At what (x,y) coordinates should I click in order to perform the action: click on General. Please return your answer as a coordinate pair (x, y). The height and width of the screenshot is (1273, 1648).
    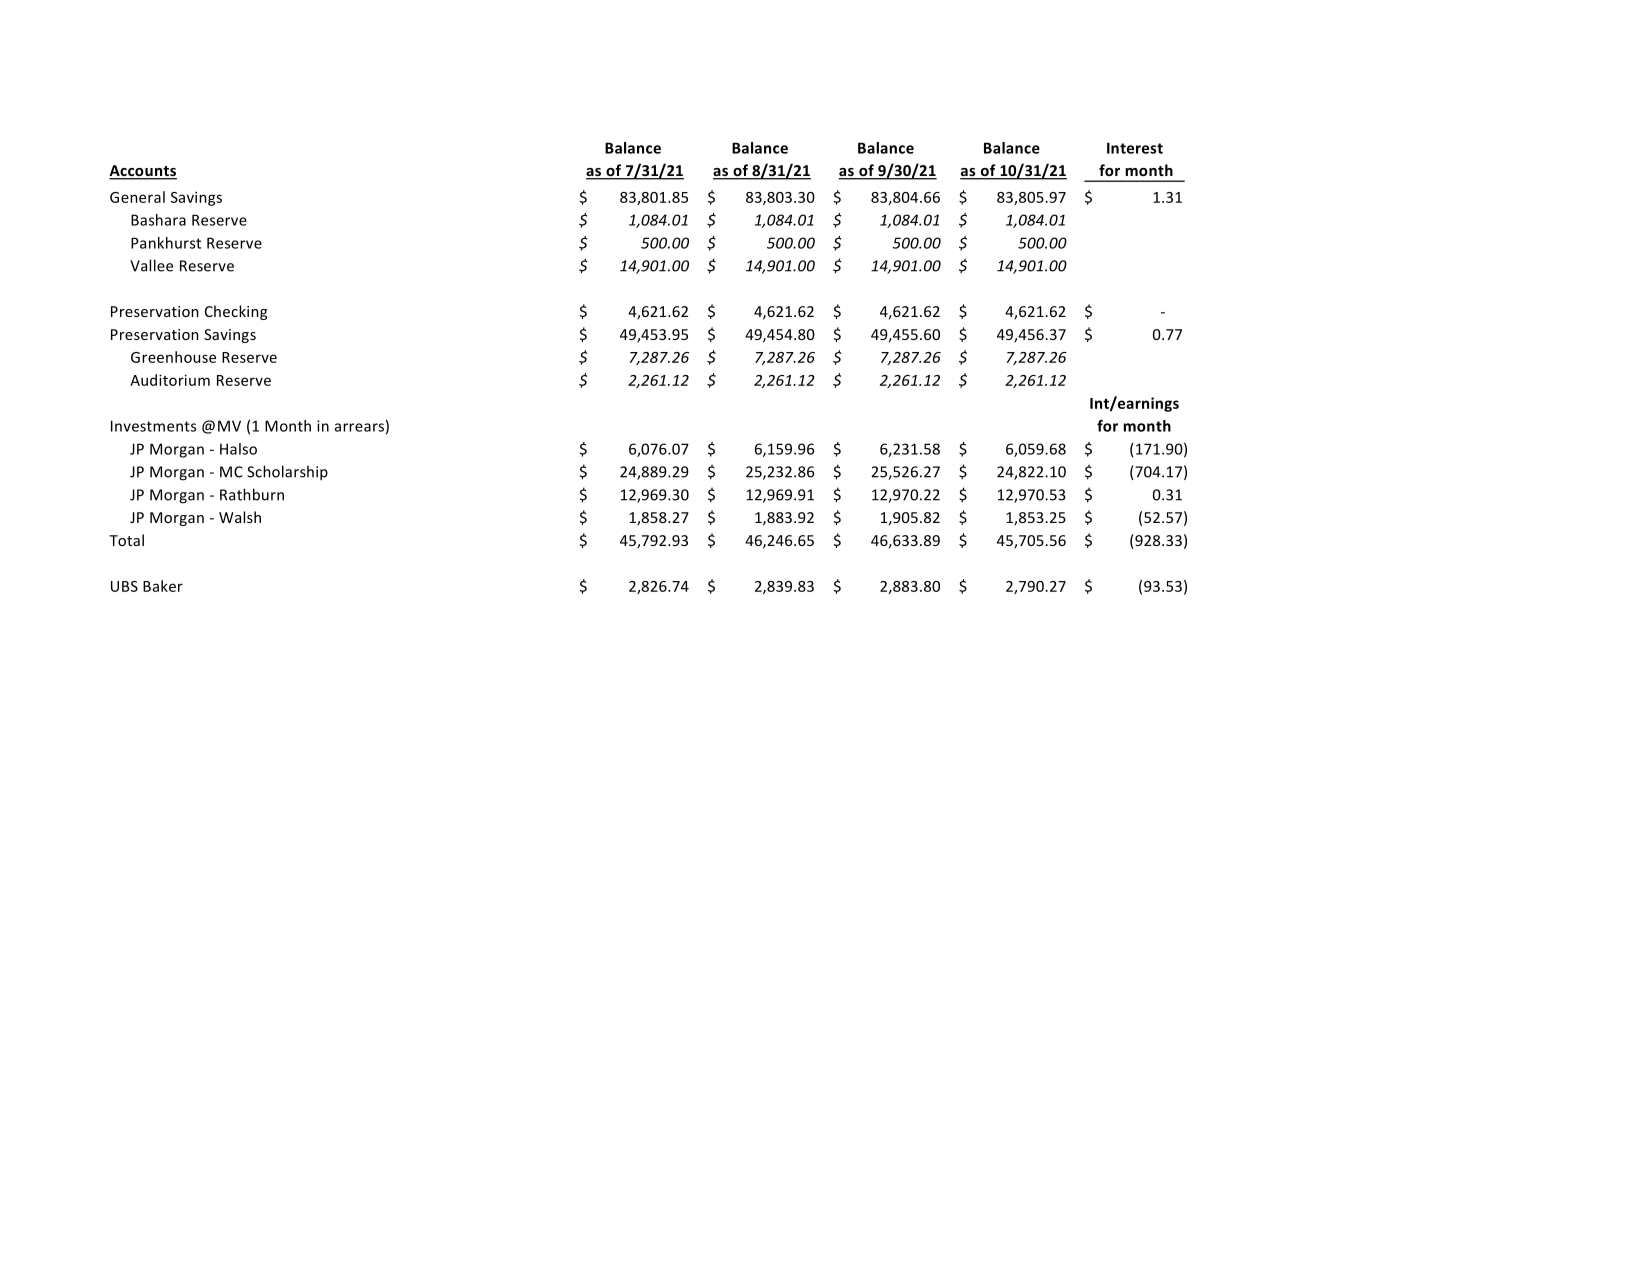
    Looking at the image, I should click on (137, 197).
